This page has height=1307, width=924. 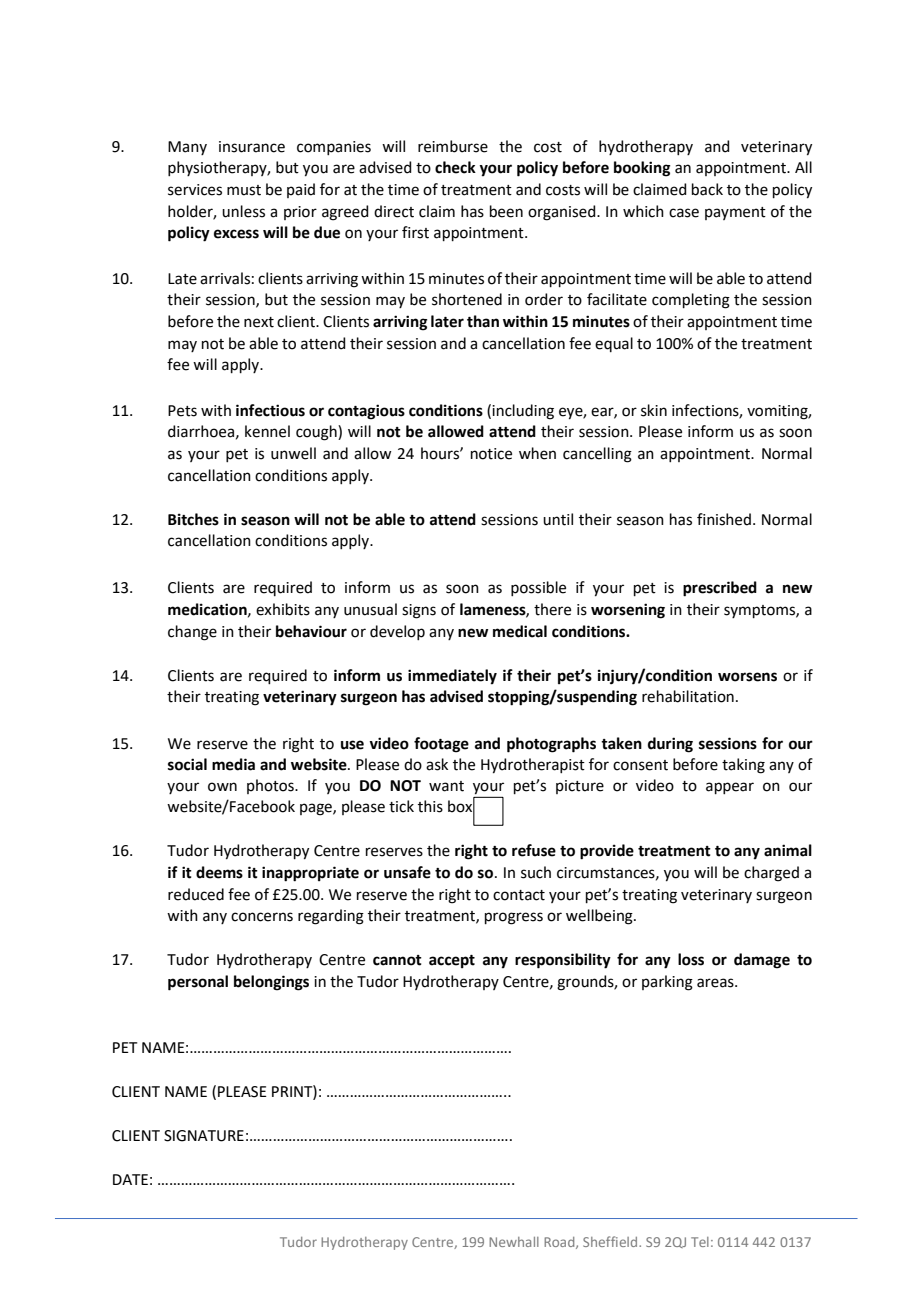 What do you see at coordinates (204, 1136) in the page?
I see `SIGNATURE` at bounding box center [204, 1136].
